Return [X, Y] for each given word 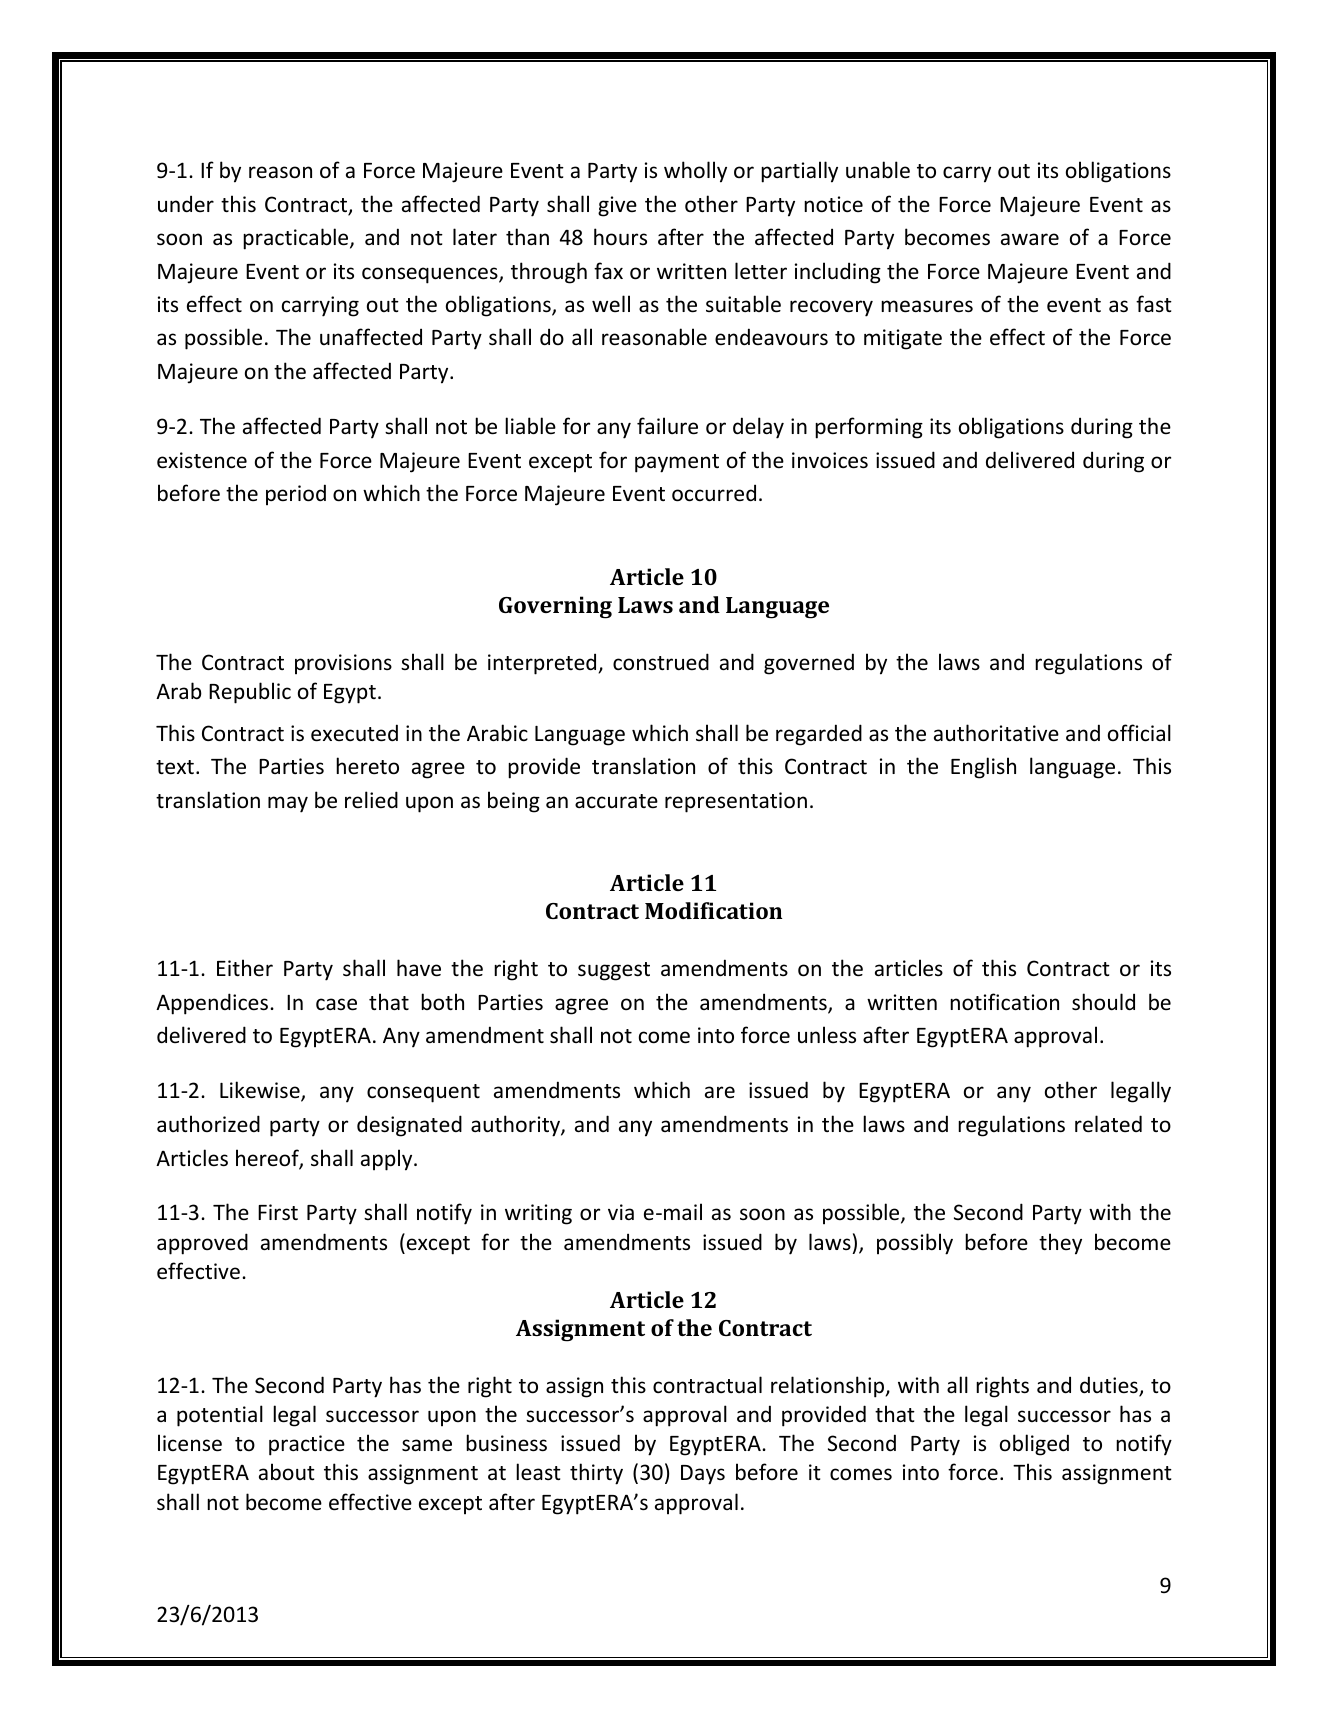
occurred [714, 493]
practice [307, 1445]
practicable [297, 239]
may [288, 804]
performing [869, 428]
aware [1030, 239]
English [983, 768]
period [296, 495]
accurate [616, 801]
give [617, 206]
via [621, 1212]
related [1108, 1124]
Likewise [261, 1091]
